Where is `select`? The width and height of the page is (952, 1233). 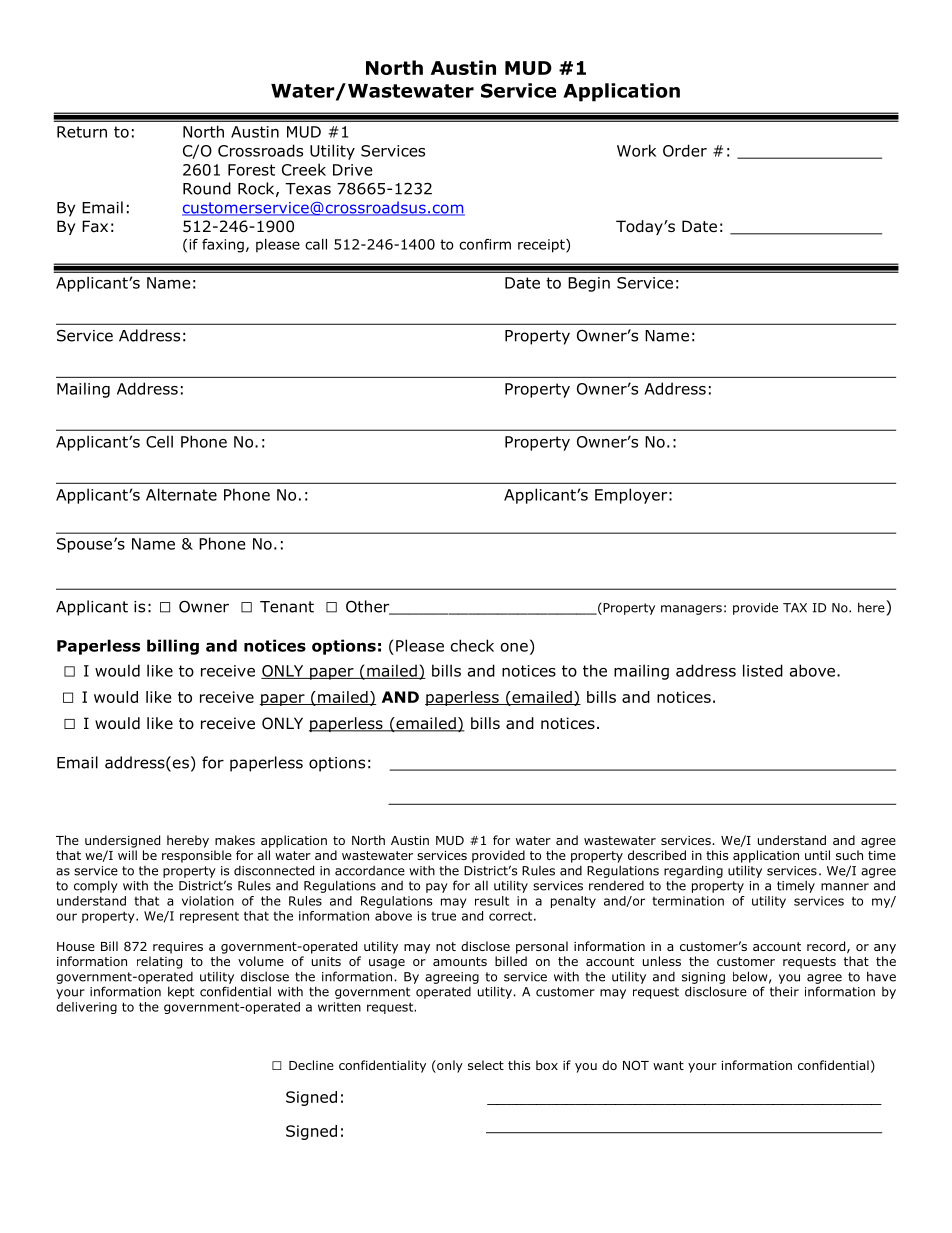
select is located at coordinates (486, 1065).
